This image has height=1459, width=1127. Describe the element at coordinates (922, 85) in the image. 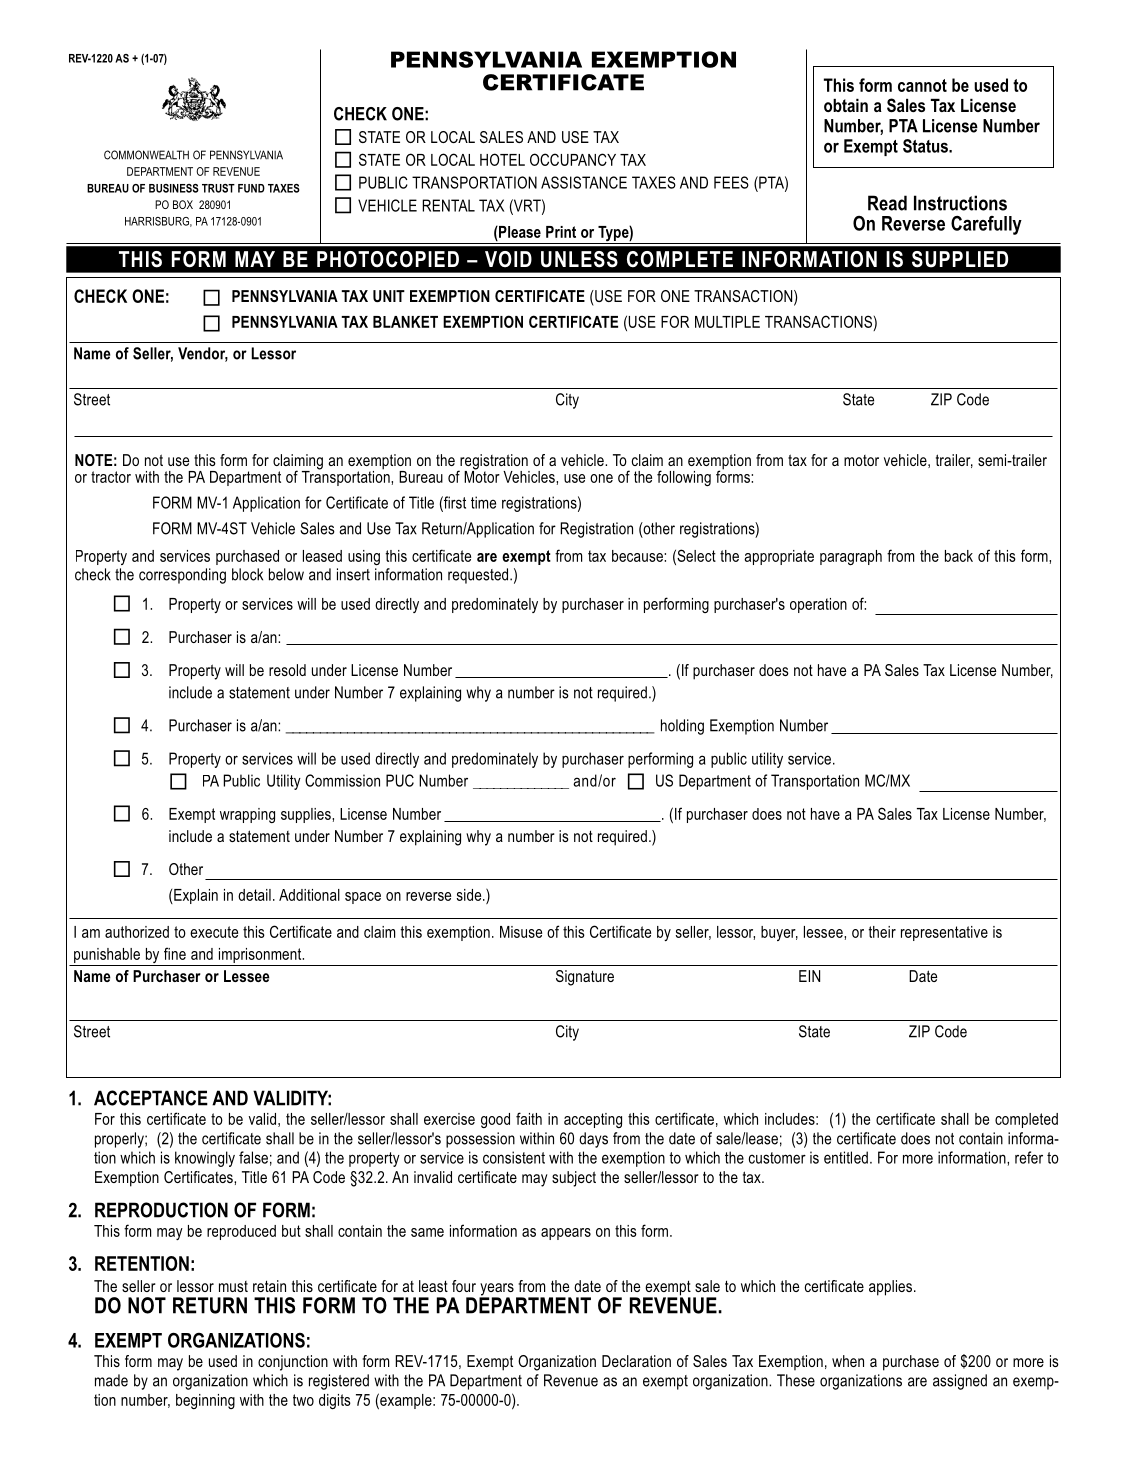

I see `cannot` at that location.
